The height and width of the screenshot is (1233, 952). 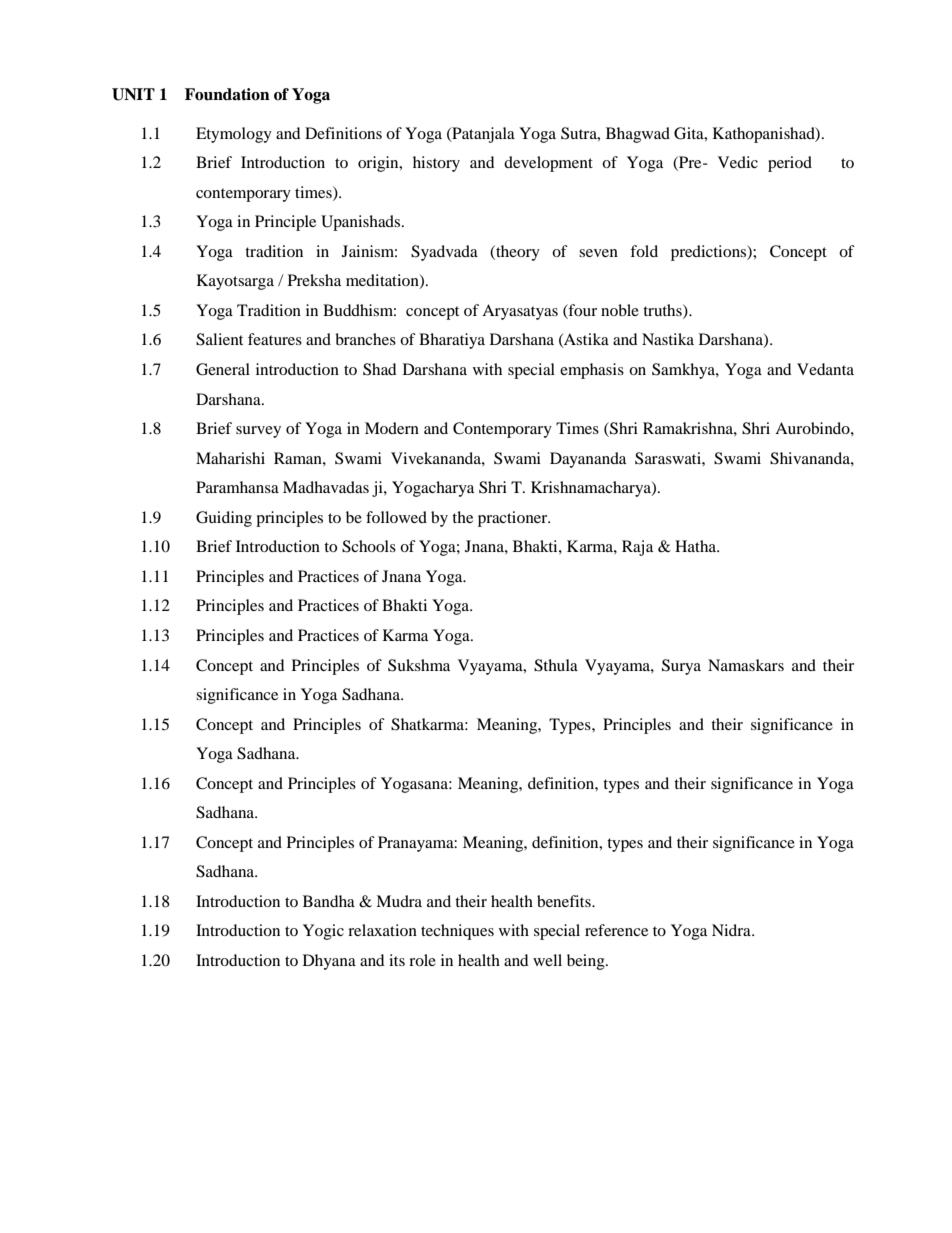 What do you see at coordinates (697, 546) in the screenshot?
I see `Hatha` at bounding box center [697, 546].
